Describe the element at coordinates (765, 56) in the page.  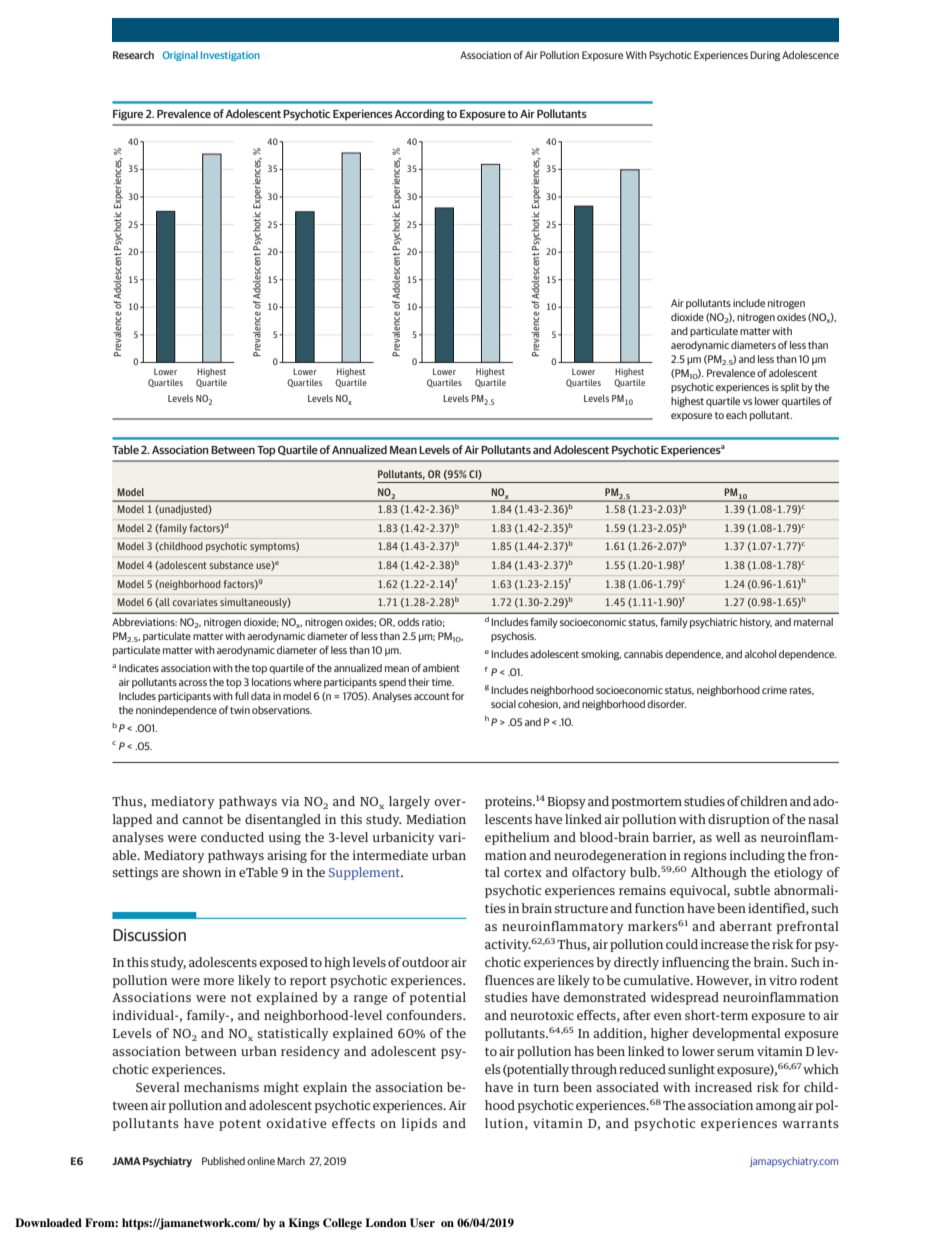
I see `During` at that location.
